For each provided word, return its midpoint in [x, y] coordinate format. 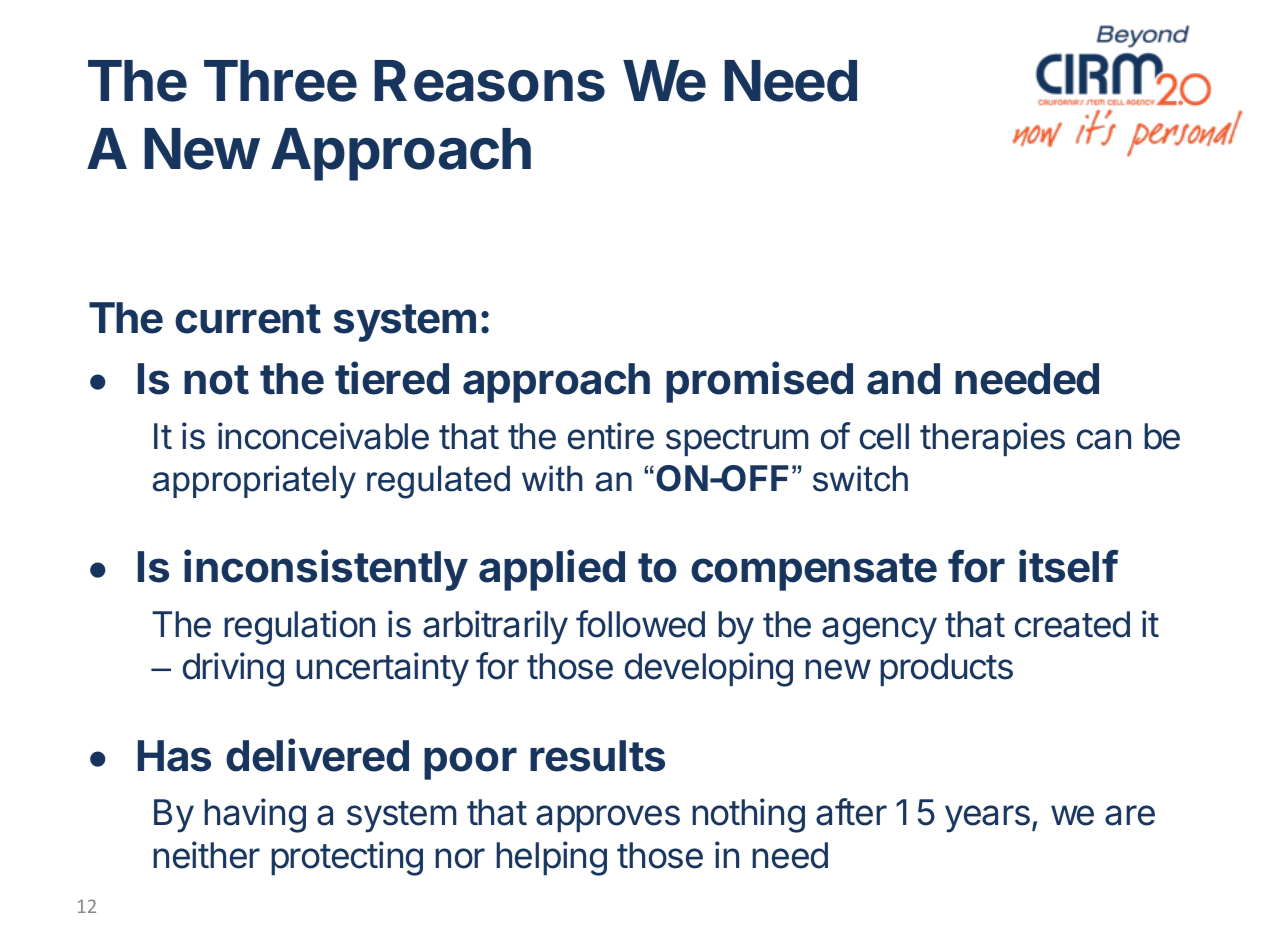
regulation [299, 627]
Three [280, 81]
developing [709, 669]
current [248, 319]
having [255, 815]
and [903, 379]
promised [759, 382]
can [1104, 439]
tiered [392, 378]
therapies [992, 439]
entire [611, 436]
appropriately [254, 482]
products [946, 669]
